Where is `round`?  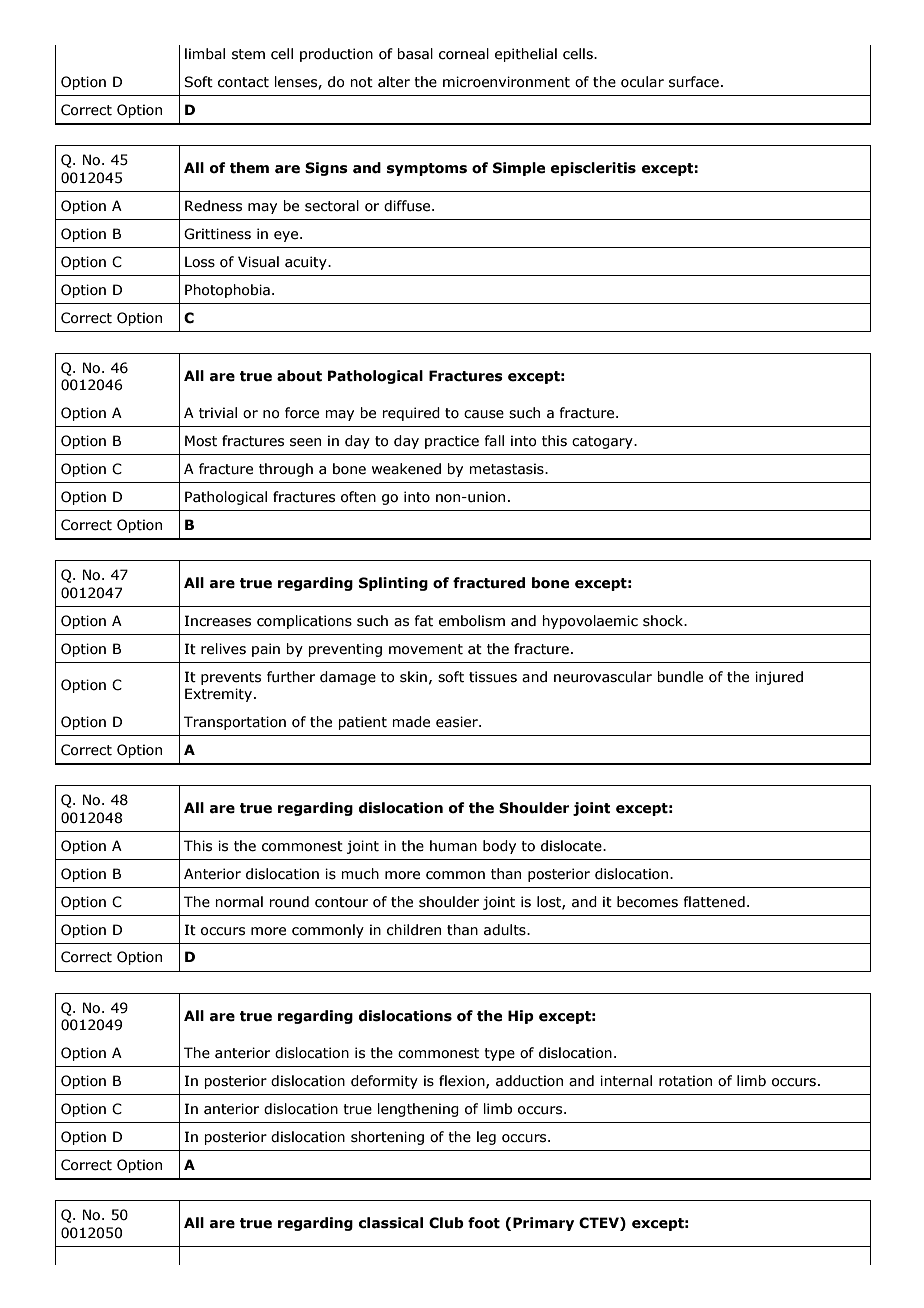 round is located at coordinates (289, 902).
